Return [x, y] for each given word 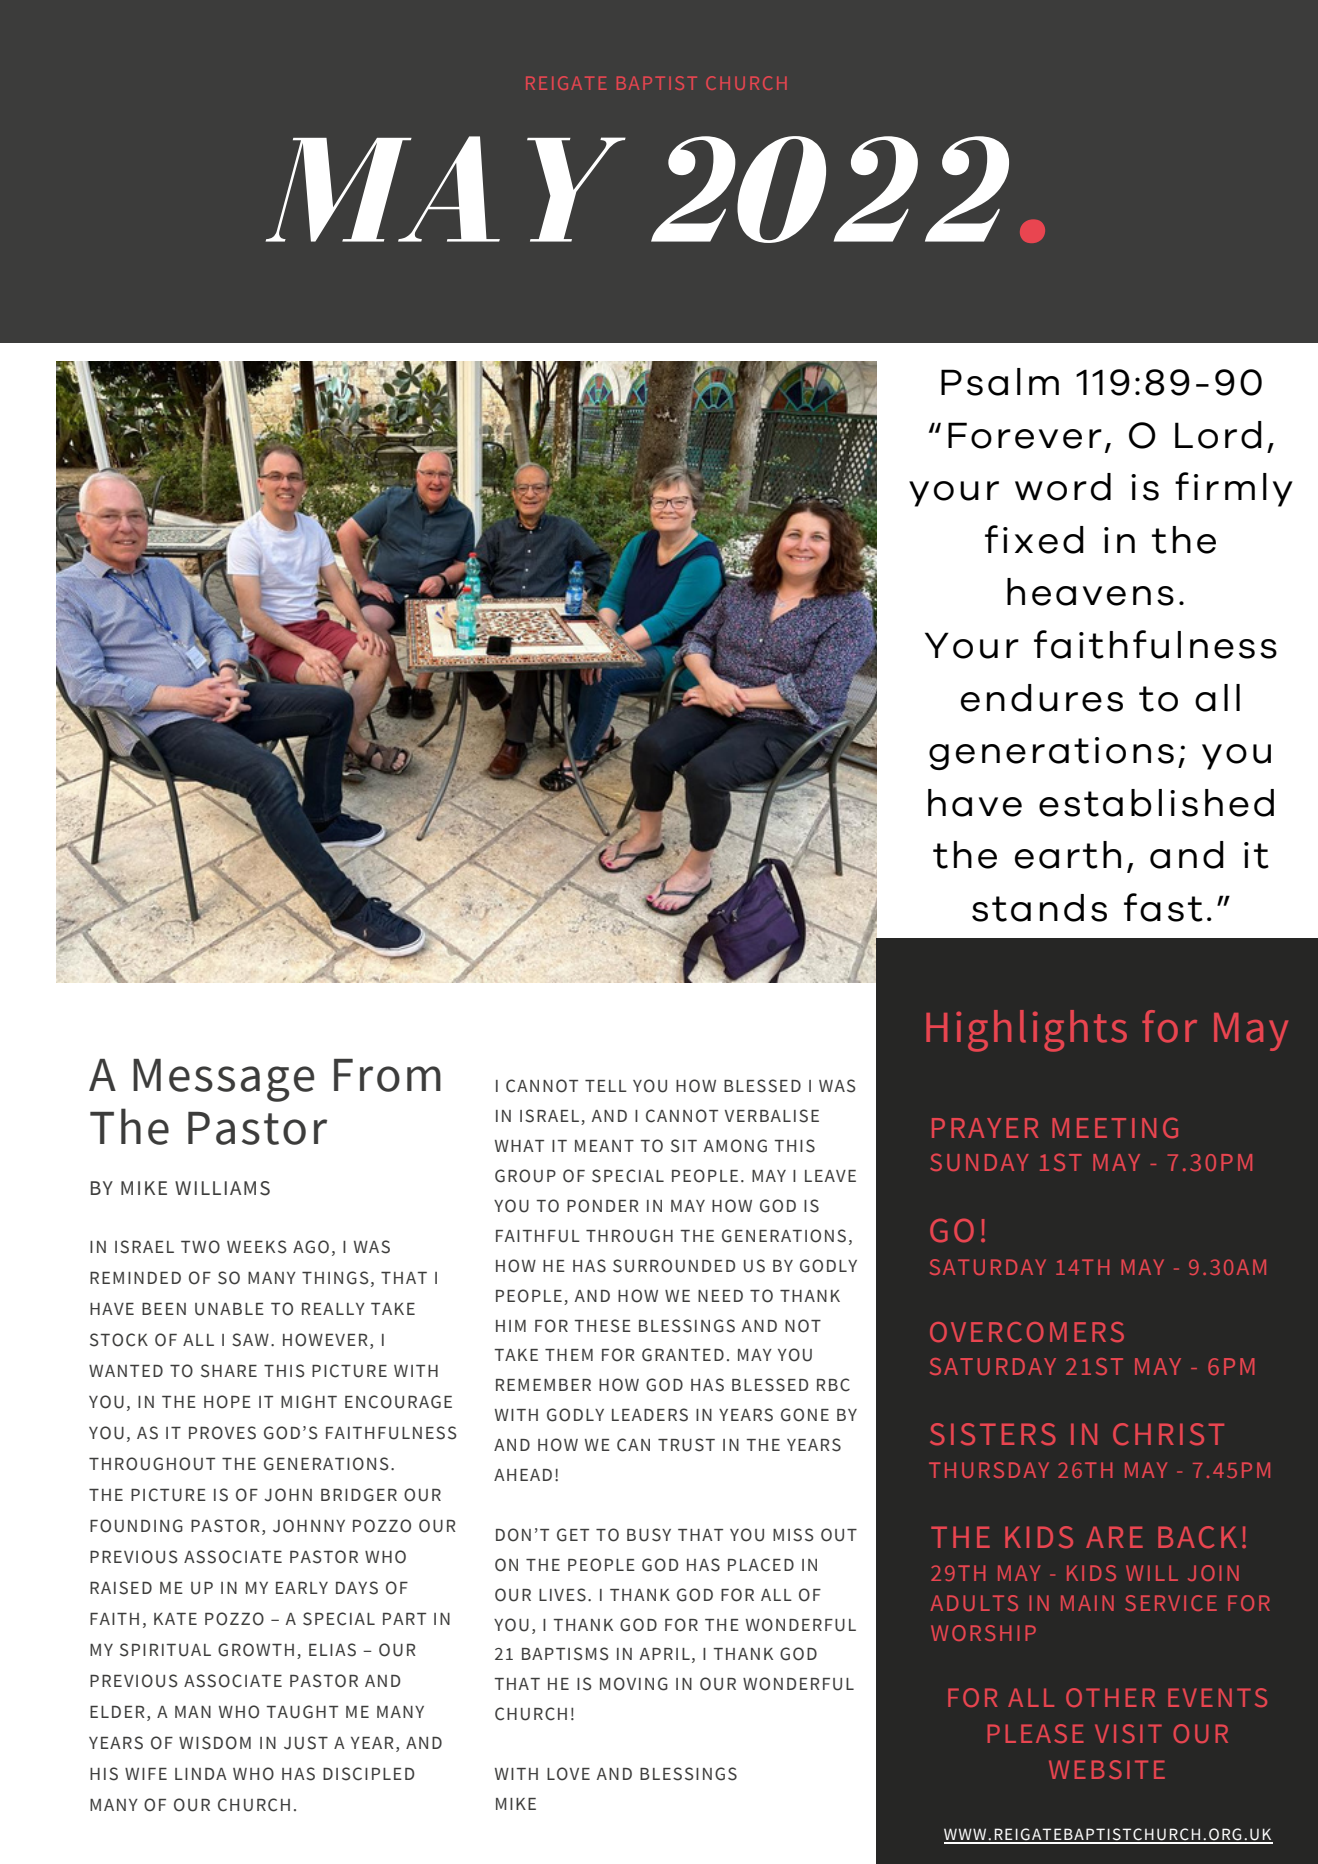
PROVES [222, 1433]
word [1063, 487]
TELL [606, 1086]
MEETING [1115, 1127]
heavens [1090, 592]
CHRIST [1168, 1434]
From [387, 1075]
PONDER [603, 1206]
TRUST [686, 1445]
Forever [1025, 435]
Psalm [1000, 382]
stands [1039, 908]
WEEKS [257, 1247]
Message [223, 1080]
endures [1042, 698]
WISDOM [215, 1743]
